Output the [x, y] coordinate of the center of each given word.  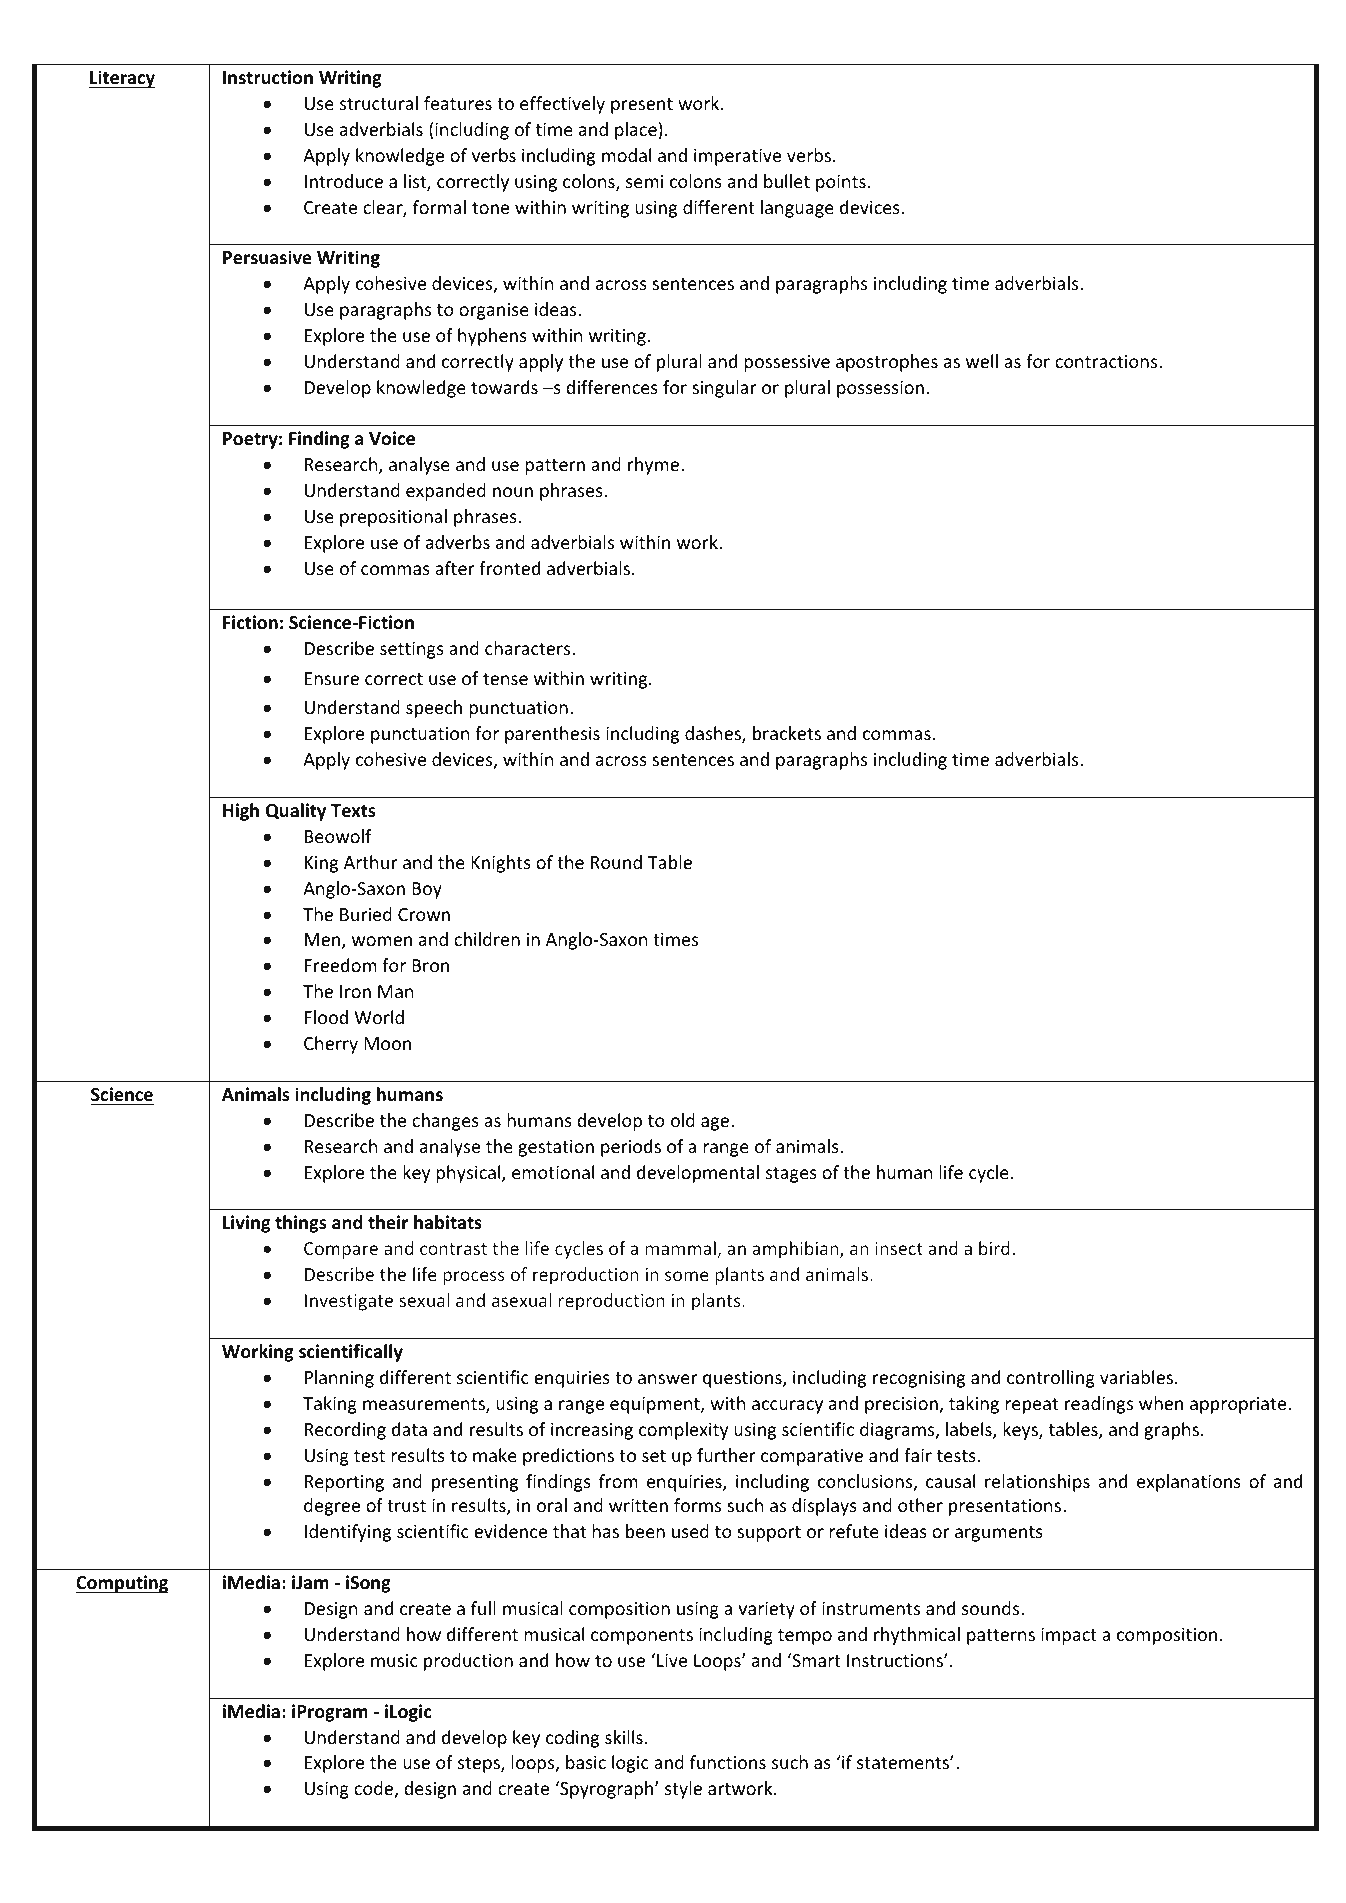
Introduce [344, 181]
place [636, 131]
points [841, 183]
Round [616, 862]
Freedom [341, 965]
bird [994, 1248]
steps [480, 1765]
